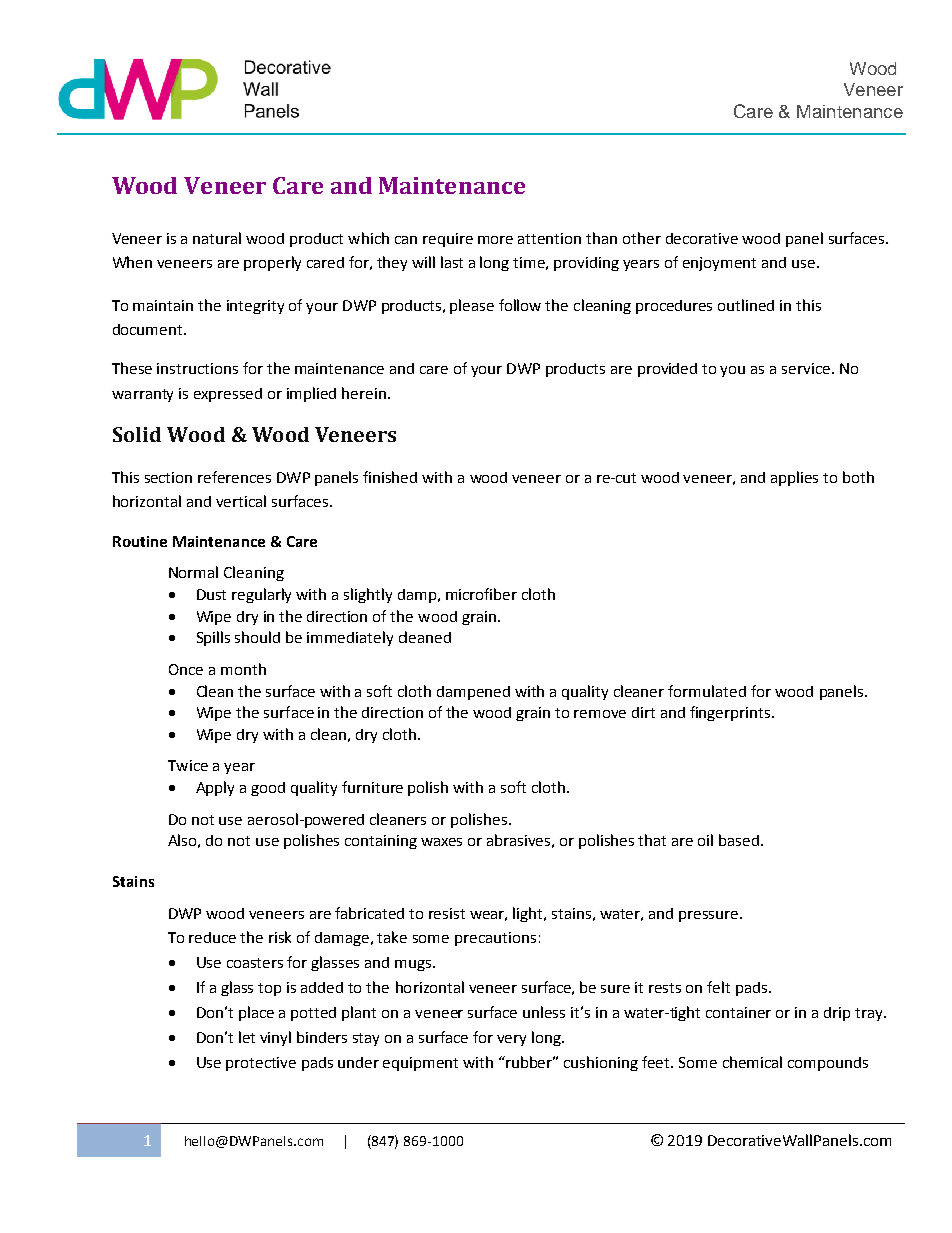 This image has height=1233, width=952. I want to click on chemical, so click(752, 1062).
